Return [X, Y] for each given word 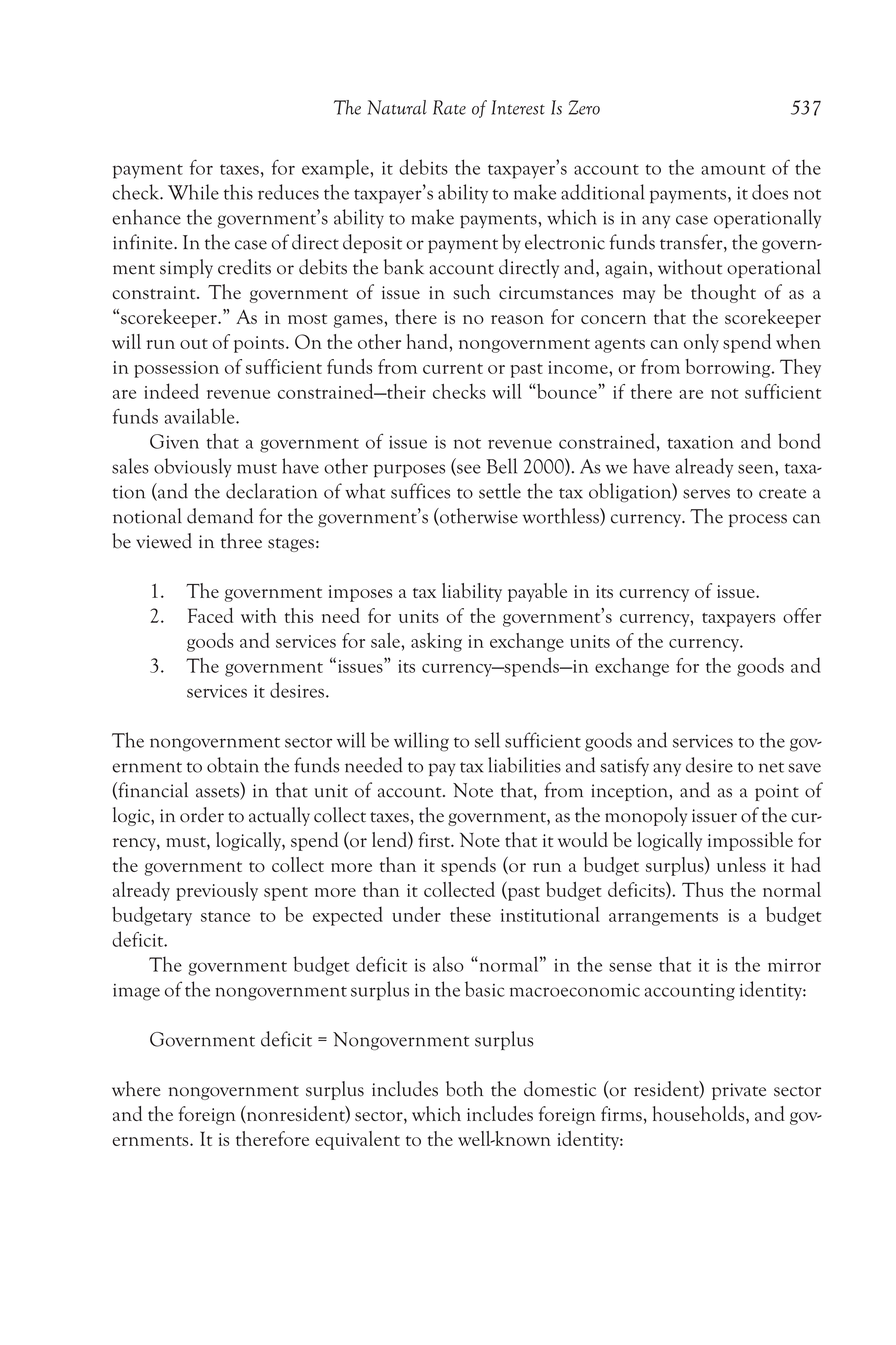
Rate [449, 107]
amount [733, 169]
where [136, 1089]
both [464, 1089]
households [700, 1115]
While [193, 192]
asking [436, 642]
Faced [210, 615]
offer [802, 615]
